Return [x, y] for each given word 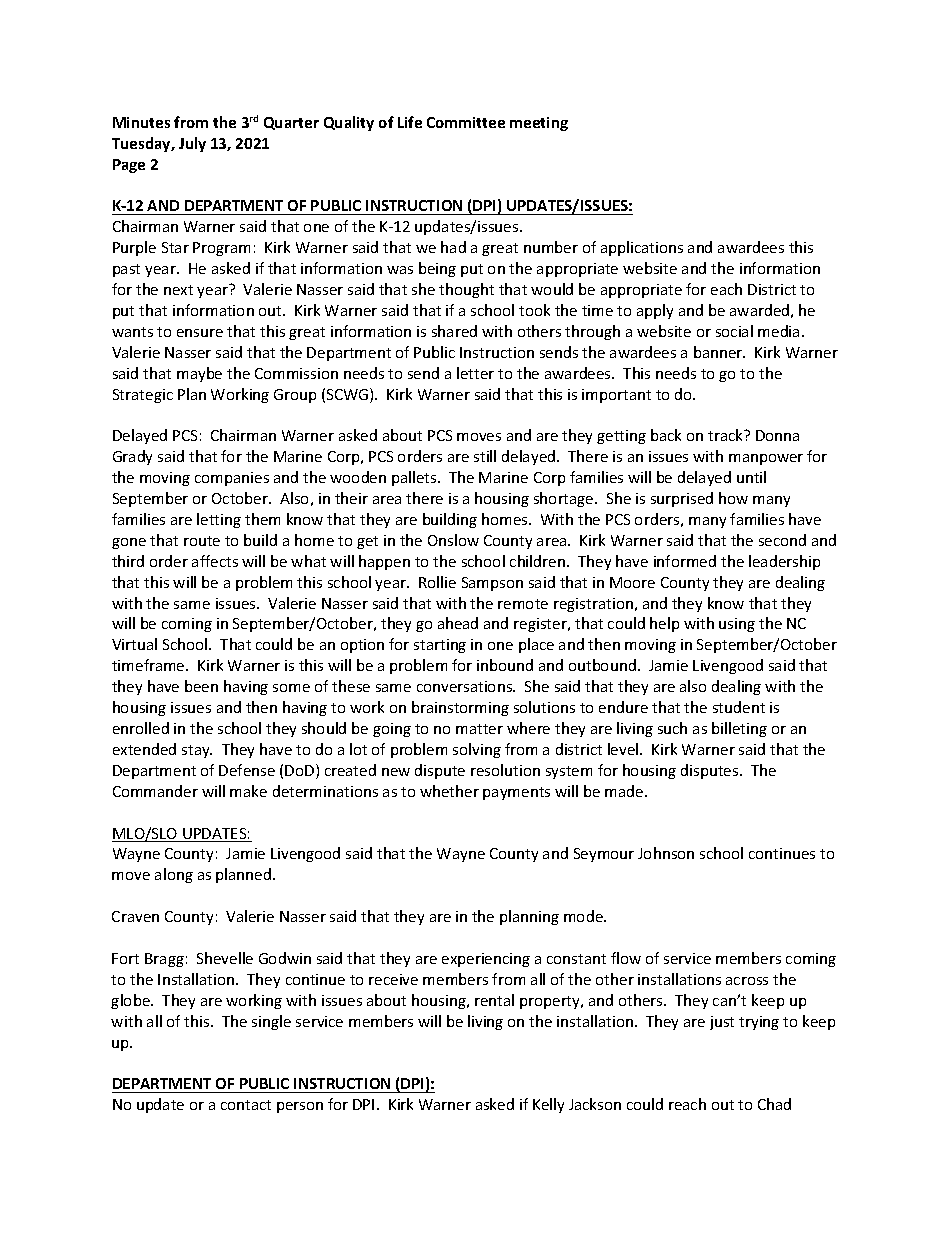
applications [642, 248]
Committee [466, 122]
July [192, 144]
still [485, 456]
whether [449, 791]
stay [197, 751]
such [672, 728]
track [727, 435]
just [722, 1023]
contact [246, 1105]
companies [232, 479]
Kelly [548, 1105]
